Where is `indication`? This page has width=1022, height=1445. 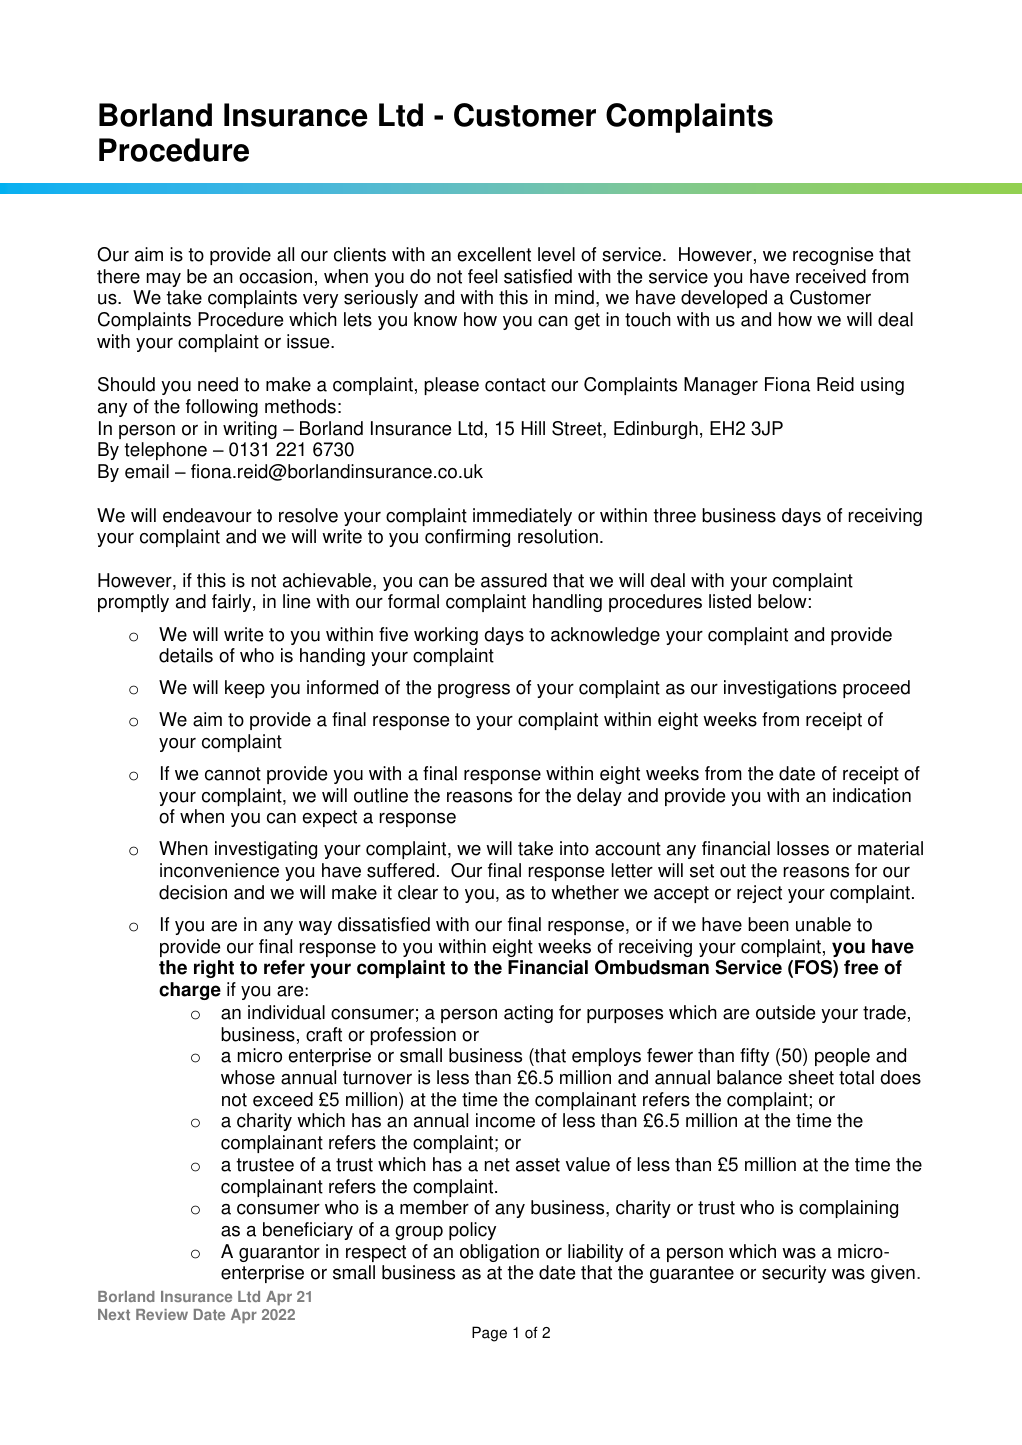 indication is located at coordinates (872, 795).
